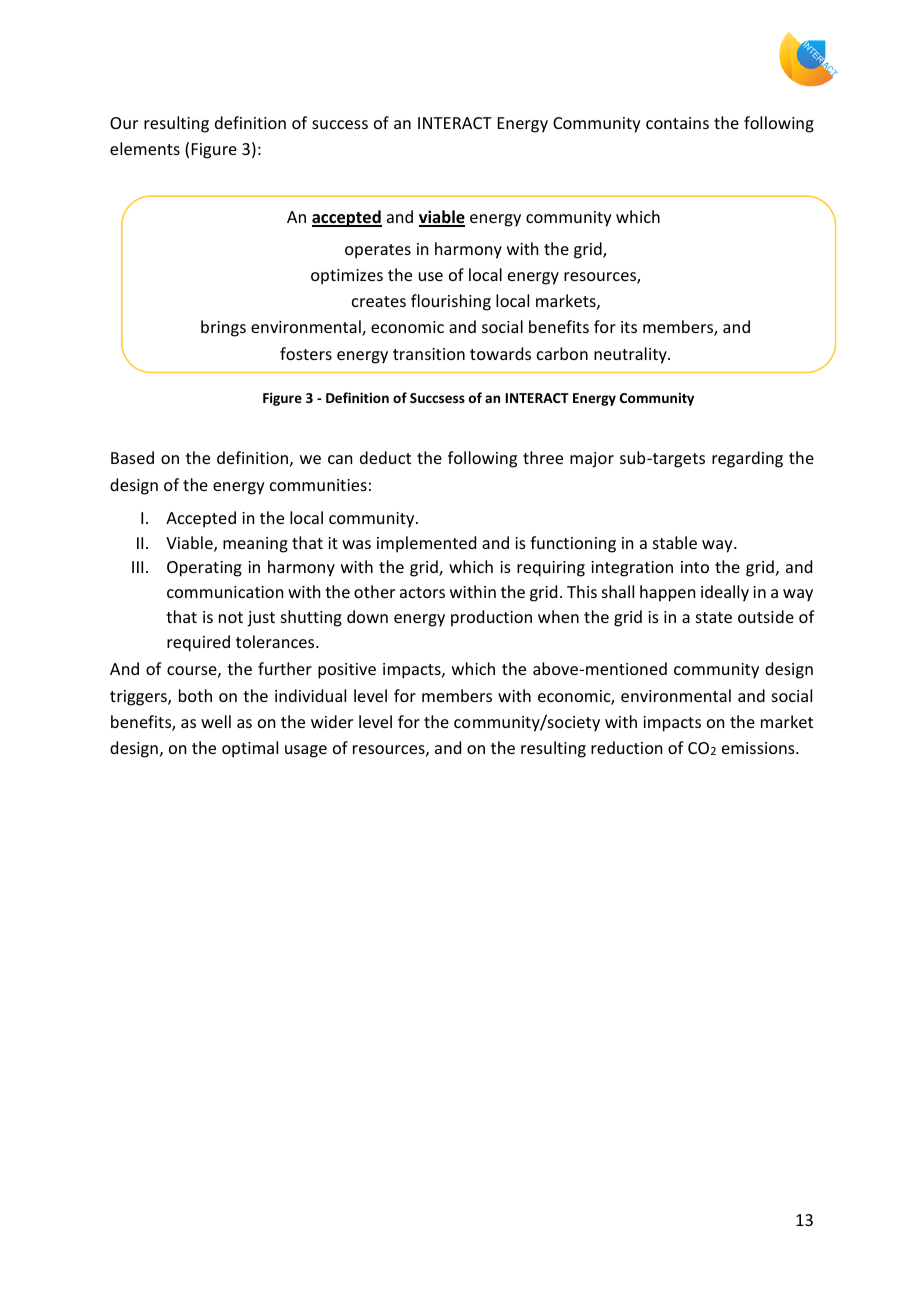 Image resolution: width=924 pixels, height=1309 pixels. What do you see at coordinates (385, 457) in the screenshot?
I see `deduct` at bounding box center [385, 457].
